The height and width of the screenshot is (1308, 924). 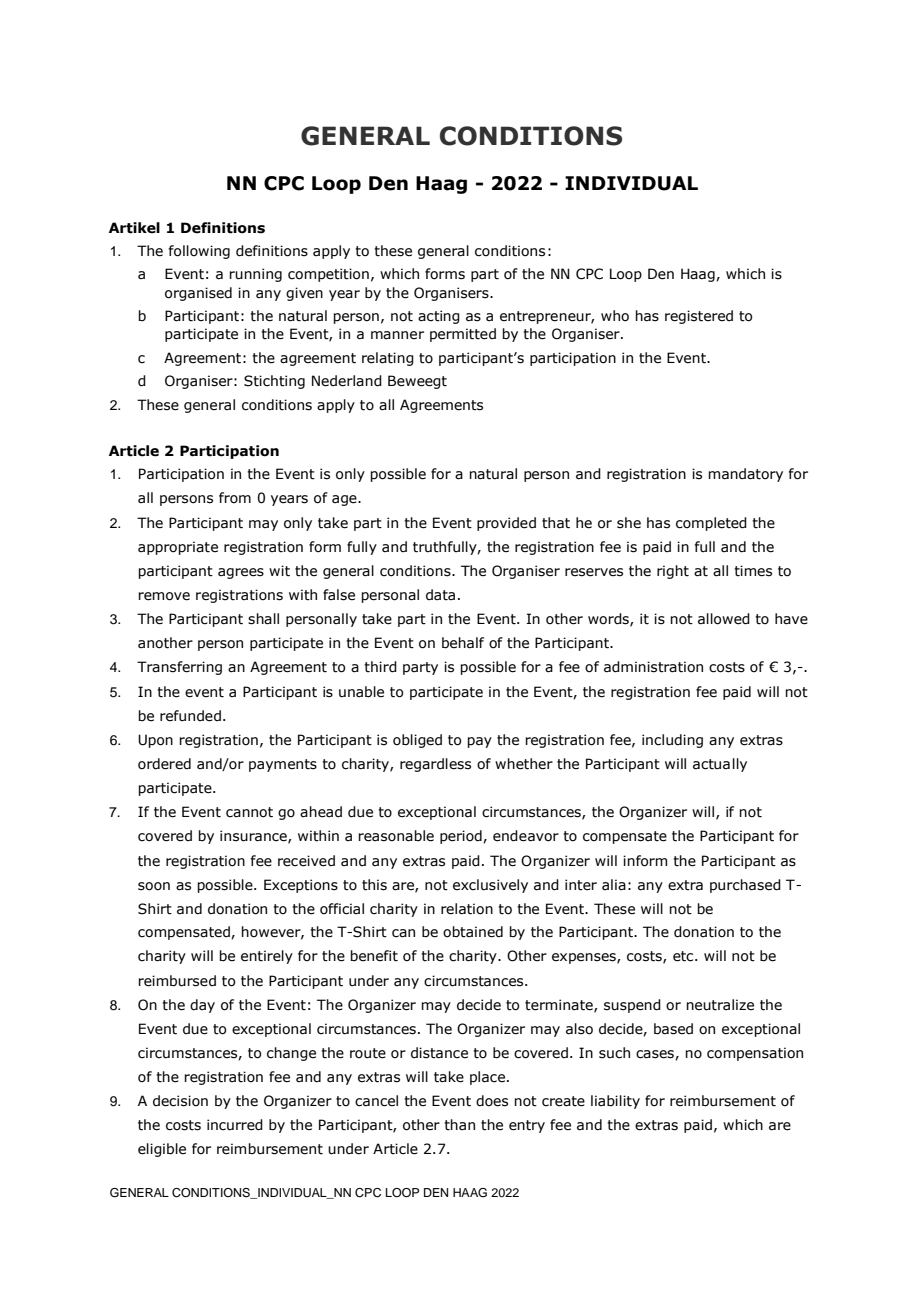 I want to click on following, so click(x=199, y=252).
